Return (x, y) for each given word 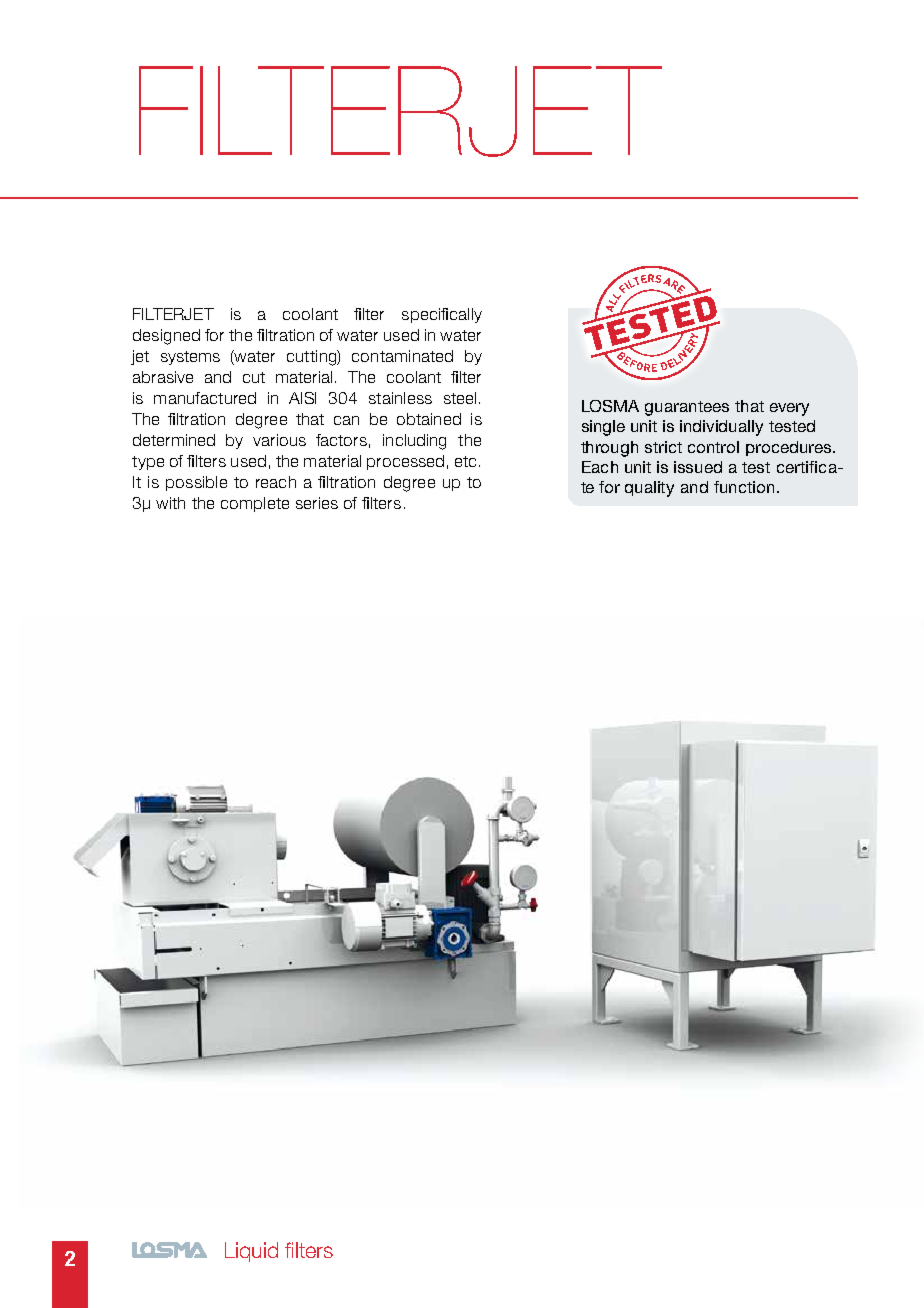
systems (190, 358)
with (170, 503)
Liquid (251, 1252)
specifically (442, 315)
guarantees (687, 408)
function (744, 487)
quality (649, 489)
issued (698, 467)
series (317, 503)
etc (465, 461)
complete (255, 504)
